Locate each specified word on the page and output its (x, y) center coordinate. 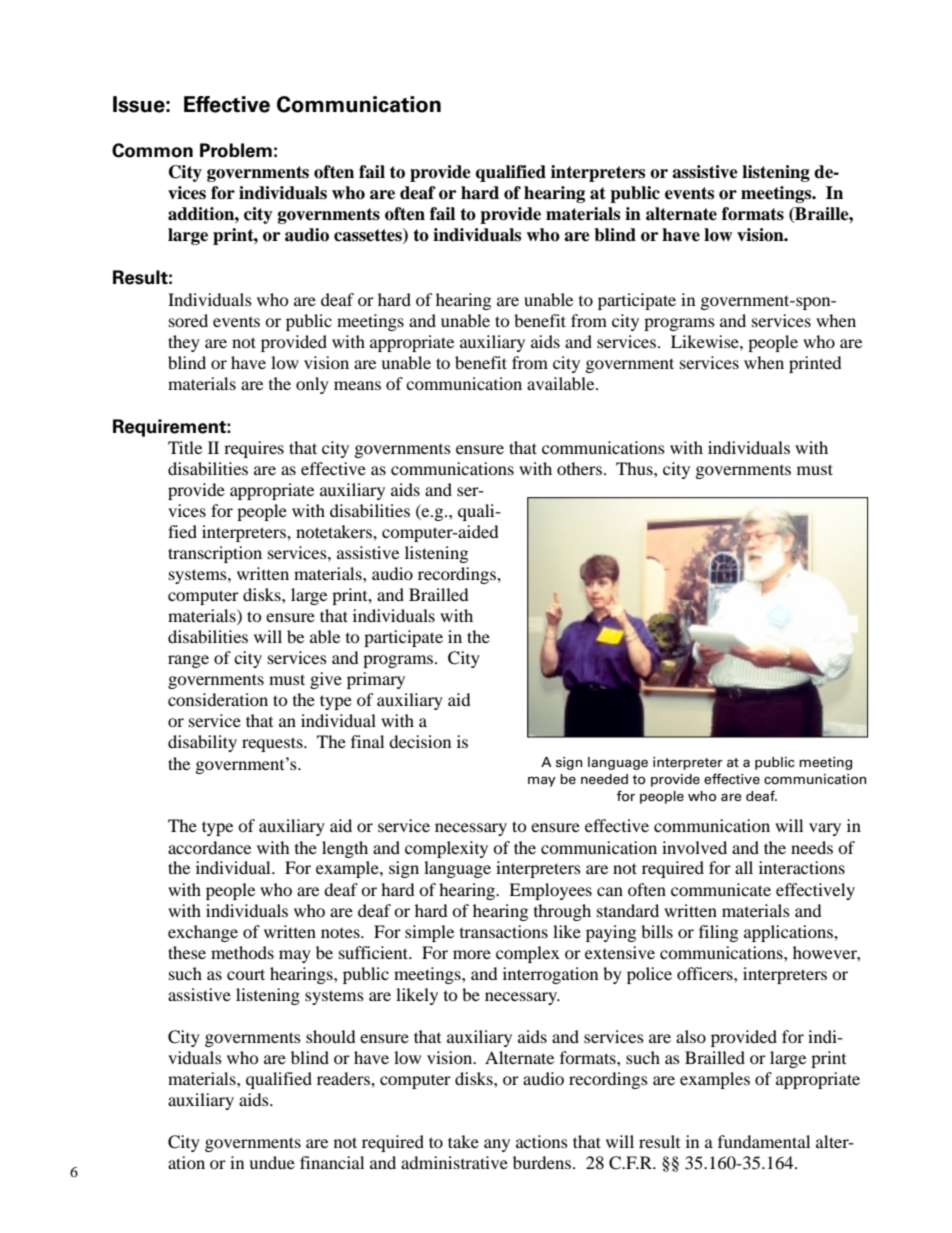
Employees (550, 891)
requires (254, 449)
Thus (635, 468)
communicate (721, 889)
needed (604, 779)
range (188, 661)
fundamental (764, 1141)
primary (376, 680)
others (579, 468)
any (497, 1145)
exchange (203, 933)
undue (272, 1162)
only (312, 385)
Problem (236, 150)
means (357, 385)
